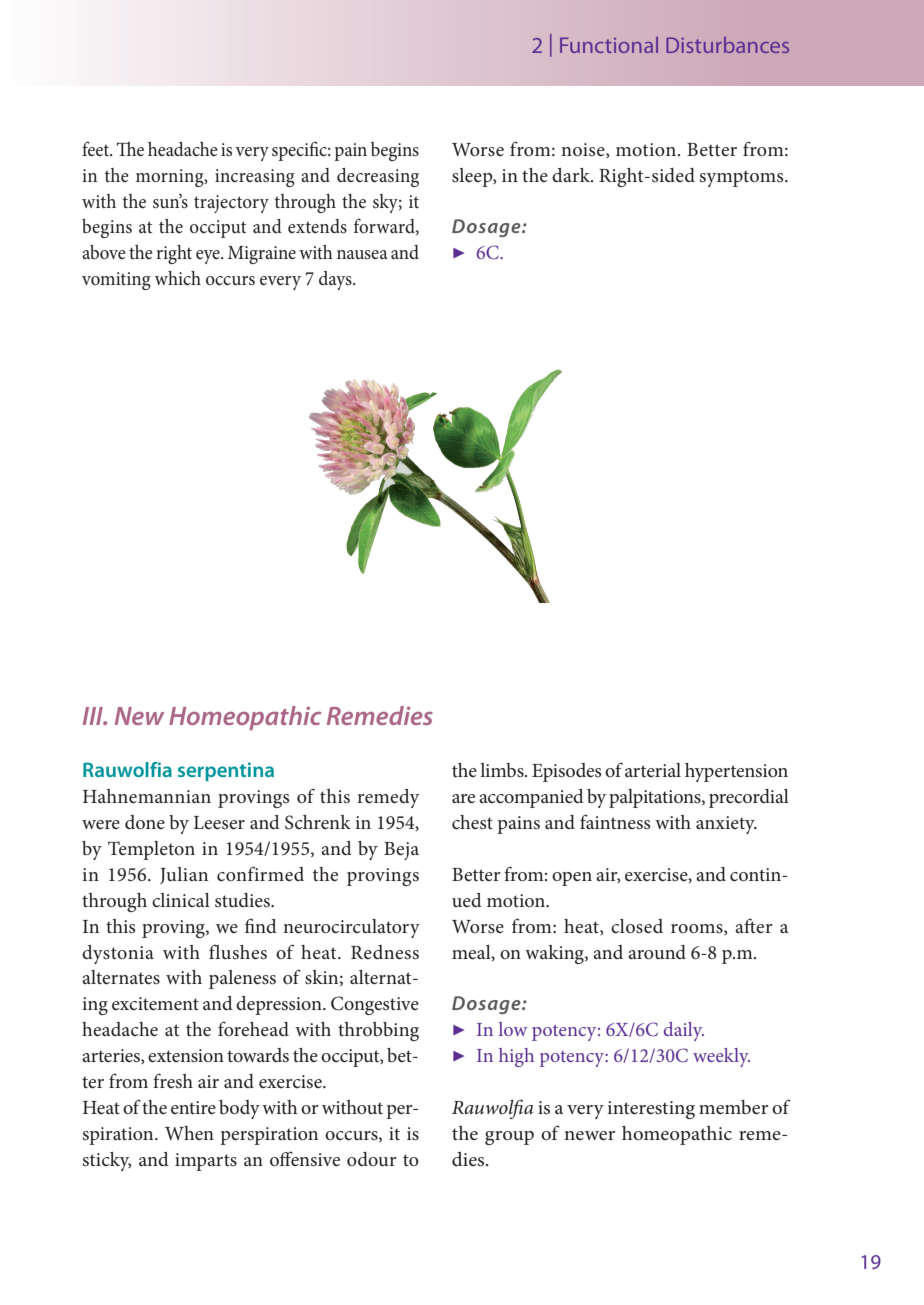 This image has width=924, height=1305. Describe the element at coordinates (97, 149) in the image. I see `feet` at that location.
